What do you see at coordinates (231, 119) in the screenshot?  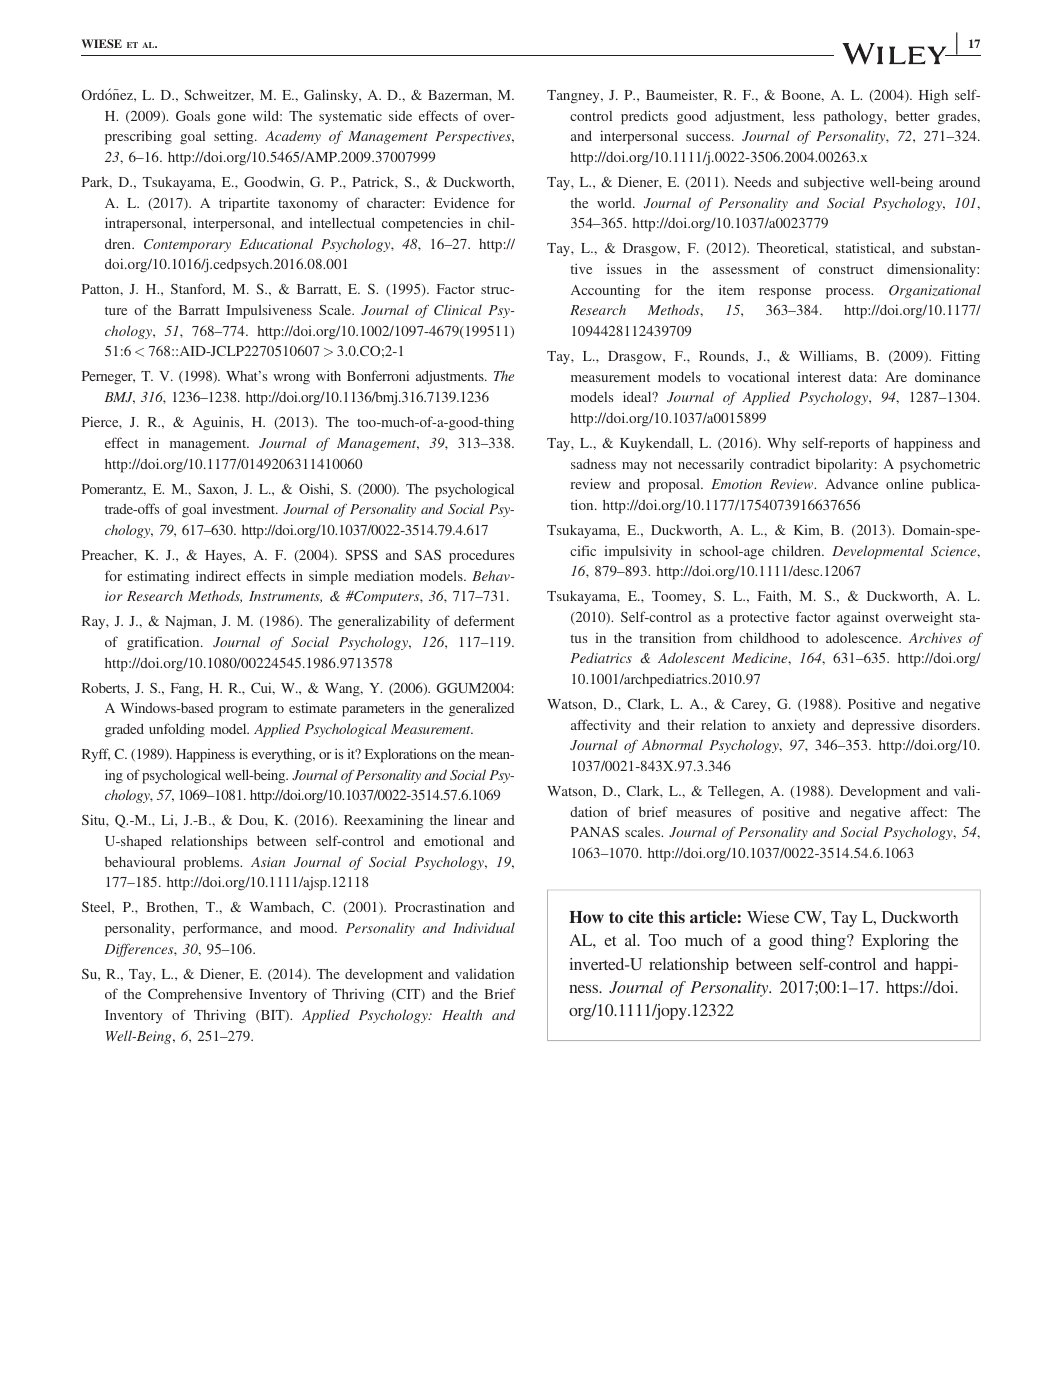 I see `gone` at bounding box center [231, 119].
